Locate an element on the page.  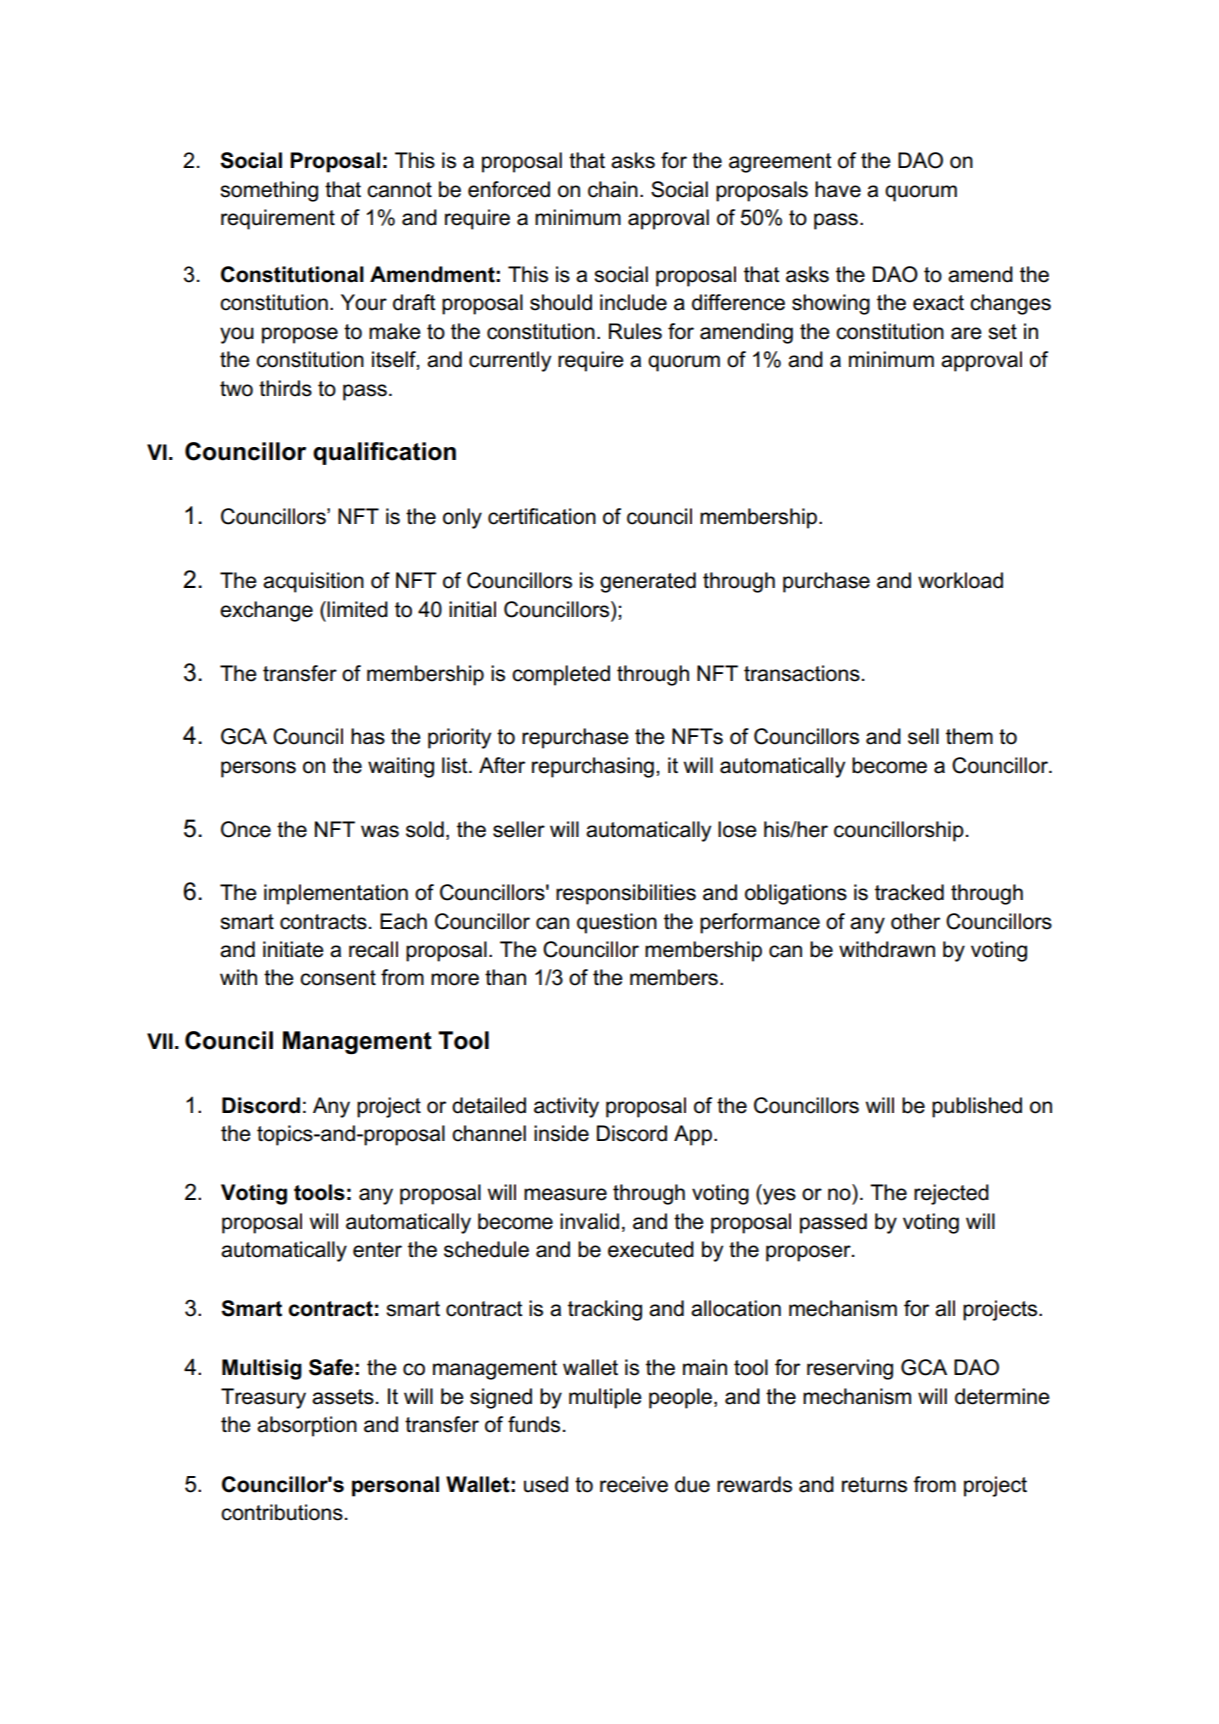
contributions is located at coordinates (282, 1512).
